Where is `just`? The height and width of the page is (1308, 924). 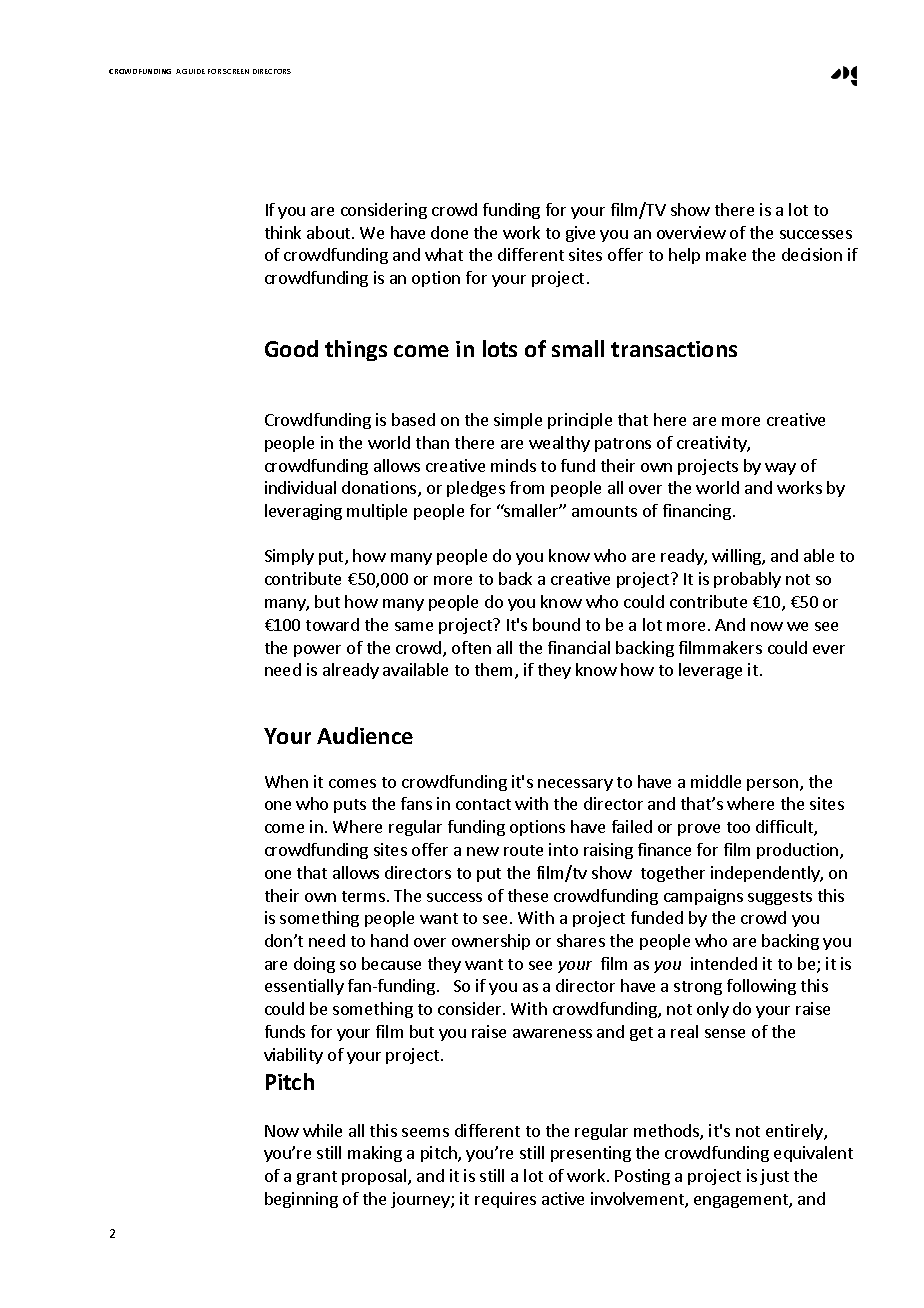
just is located at coordinates (774, 1177).
